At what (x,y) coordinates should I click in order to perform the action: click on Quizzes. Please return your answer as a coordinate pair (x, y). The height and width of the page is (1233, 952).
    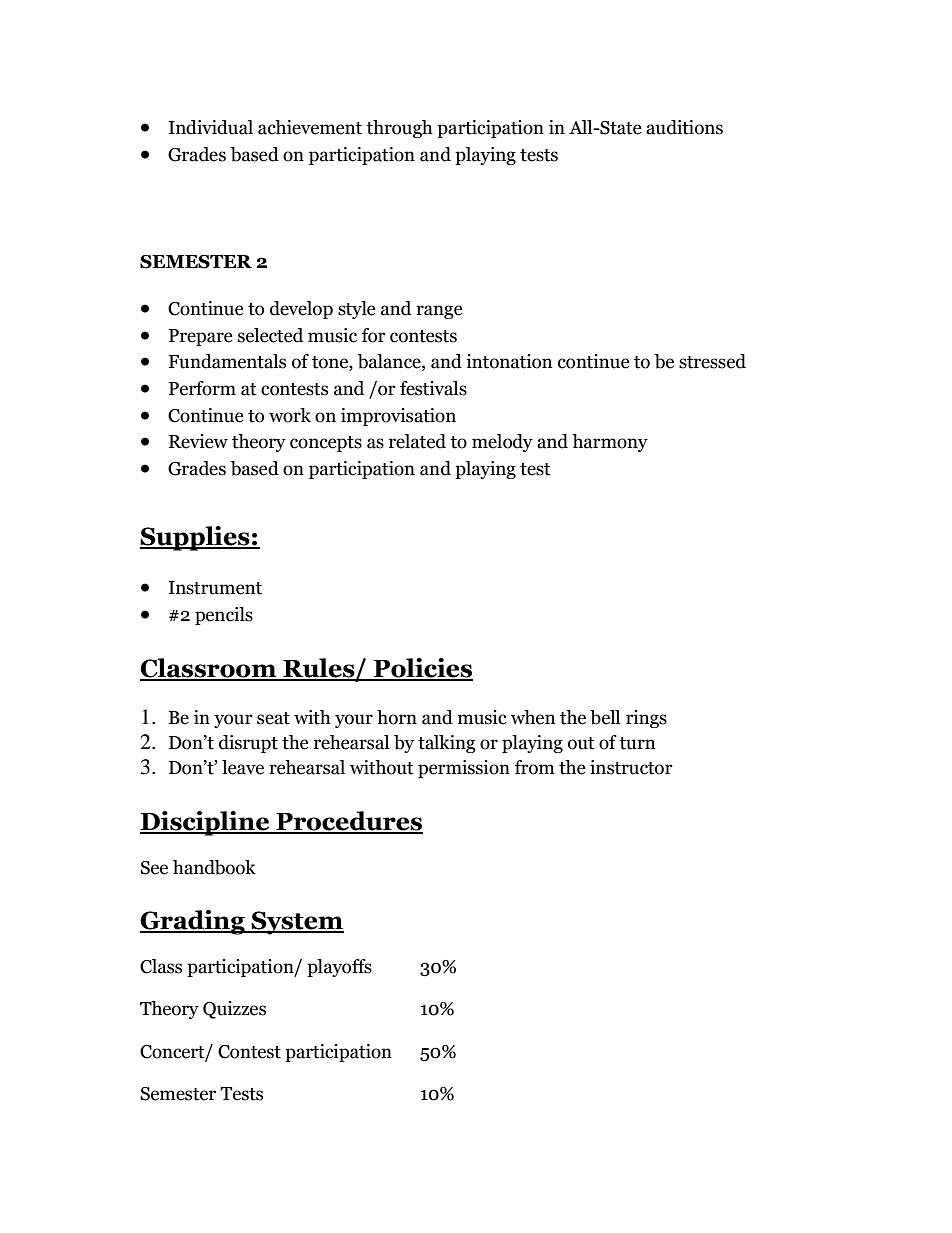
    Looking at the image, I should click on (234, 1010).
